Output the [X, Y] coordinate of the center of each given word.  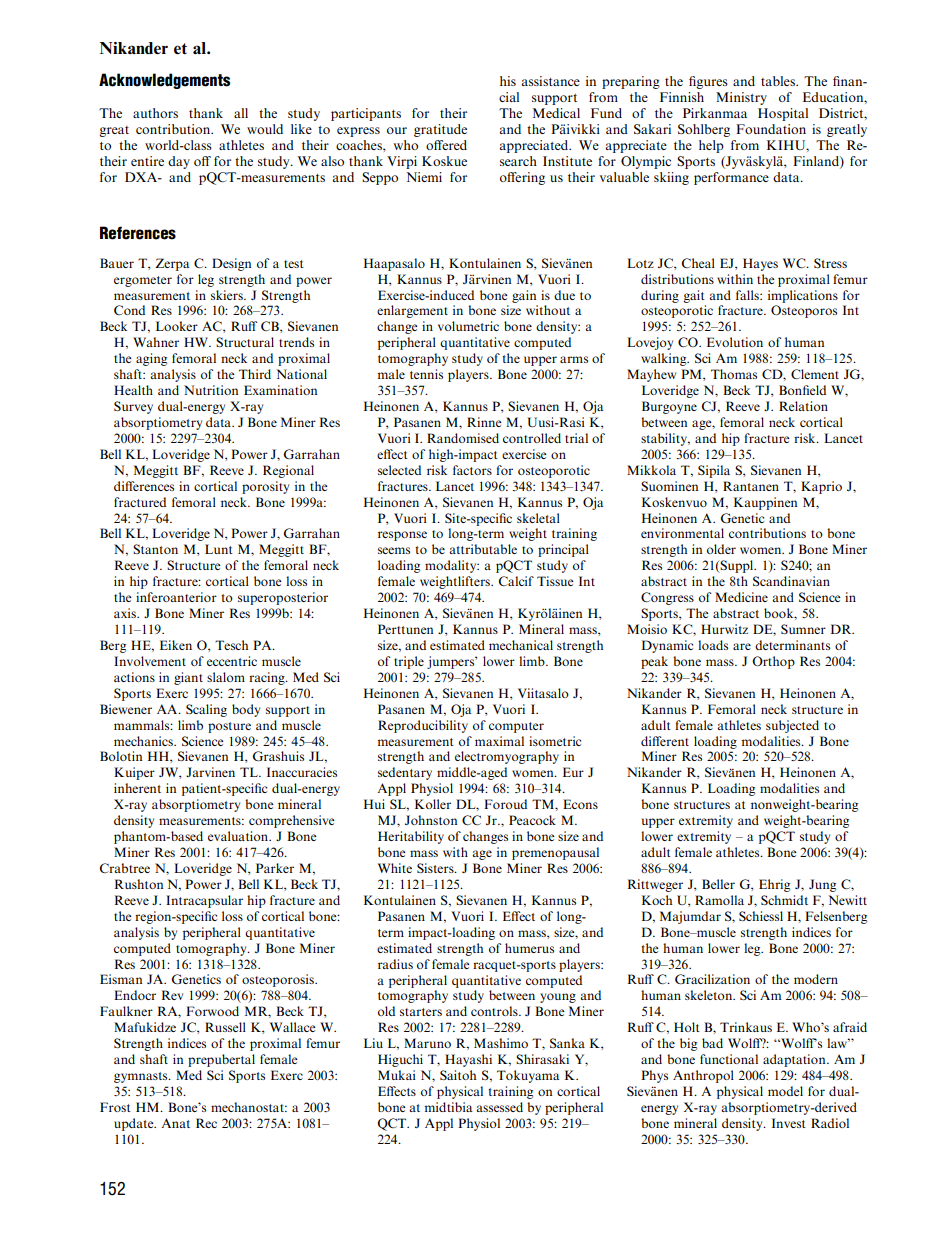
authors [155, 113]
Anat [176, 1123]
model [785, 1091]
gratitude [440, 130]
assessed [499, 1107]
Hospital [783, 114]
